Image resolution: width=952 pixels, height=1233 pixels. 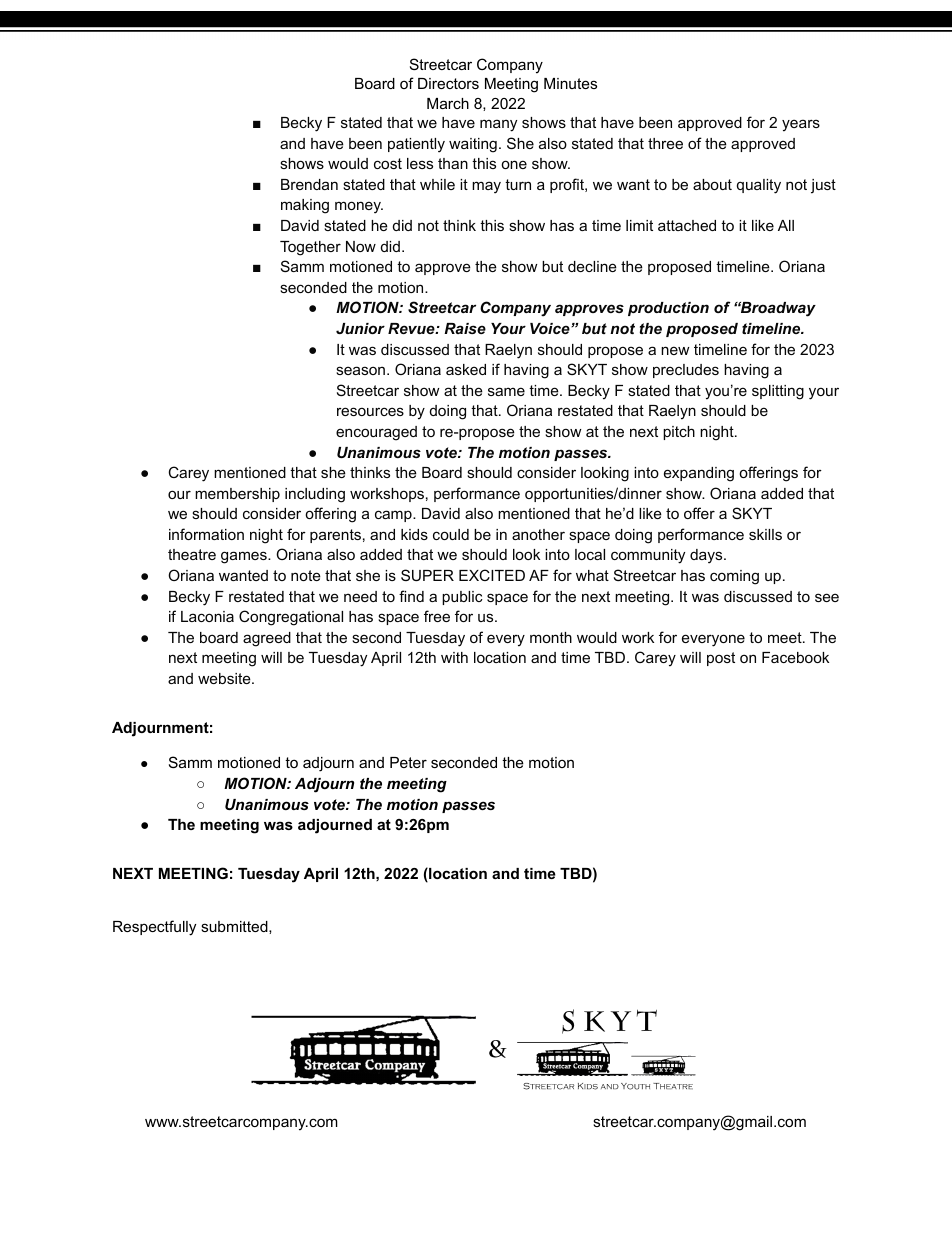 I want to click on membership, so click(x=237, y=495).
